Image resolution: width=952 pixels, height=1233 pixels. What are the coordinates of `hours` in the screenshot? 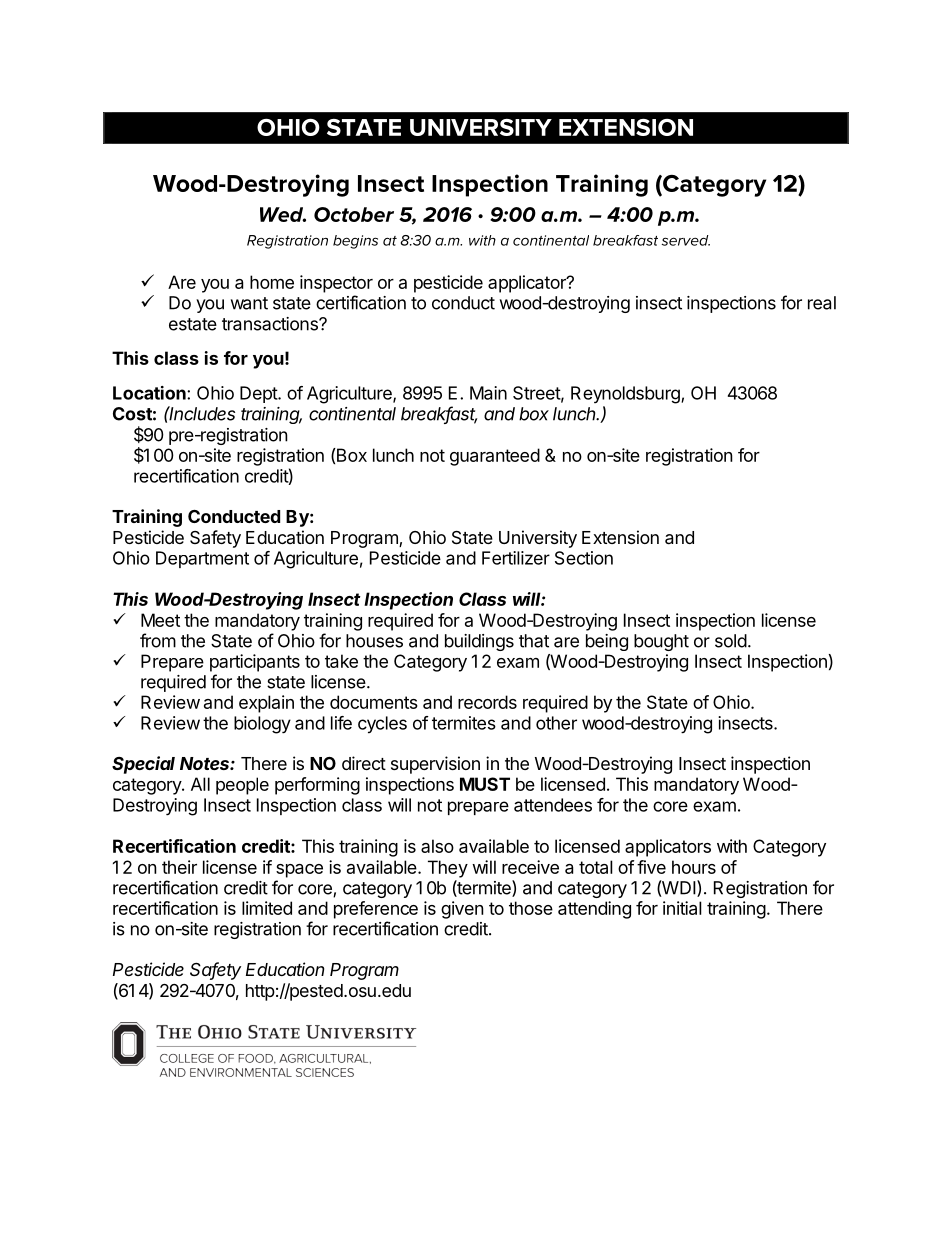 It's located at (694, 867).
